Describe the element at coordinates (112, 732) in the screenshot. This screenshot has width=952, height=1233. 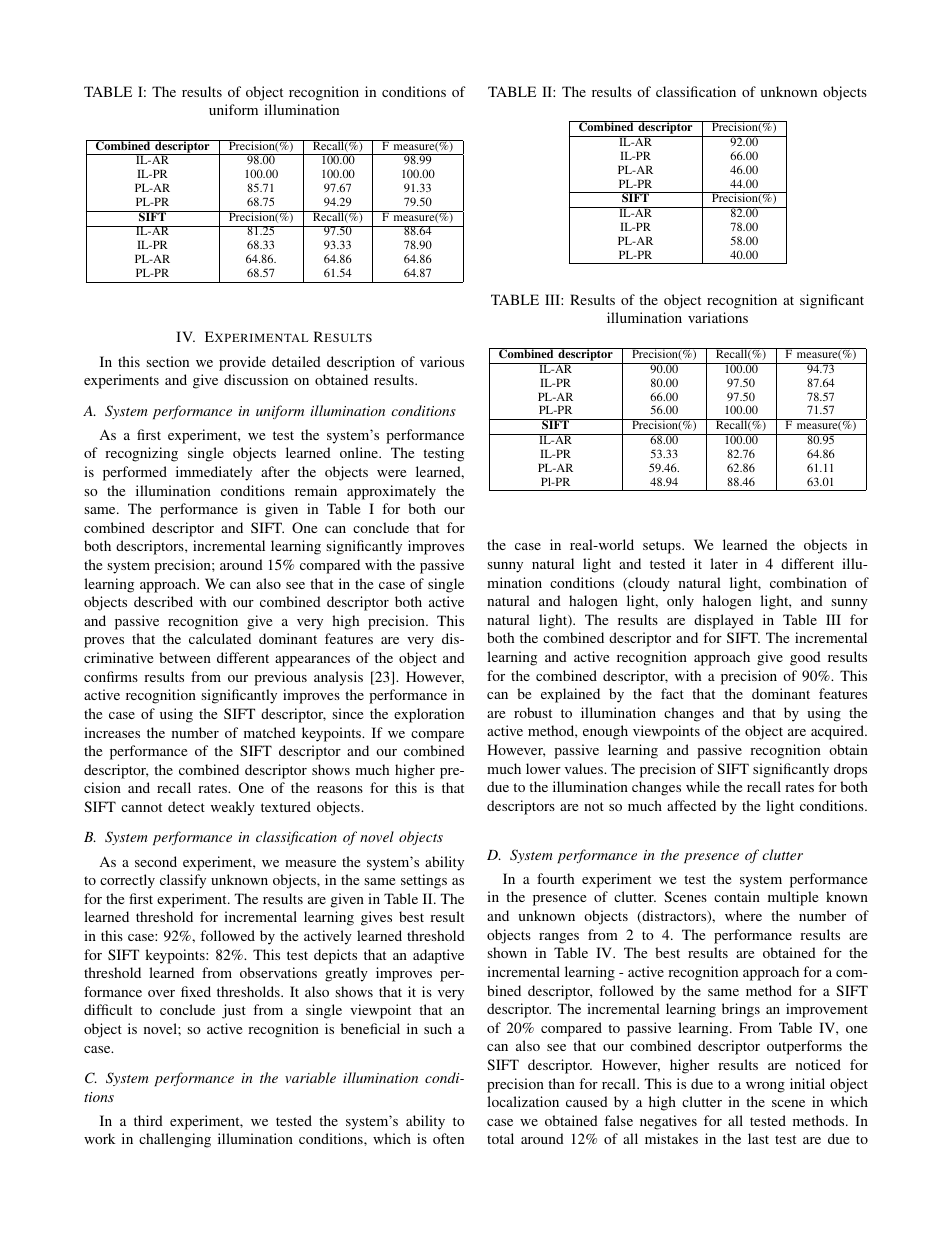
I see `increases` at that location.
